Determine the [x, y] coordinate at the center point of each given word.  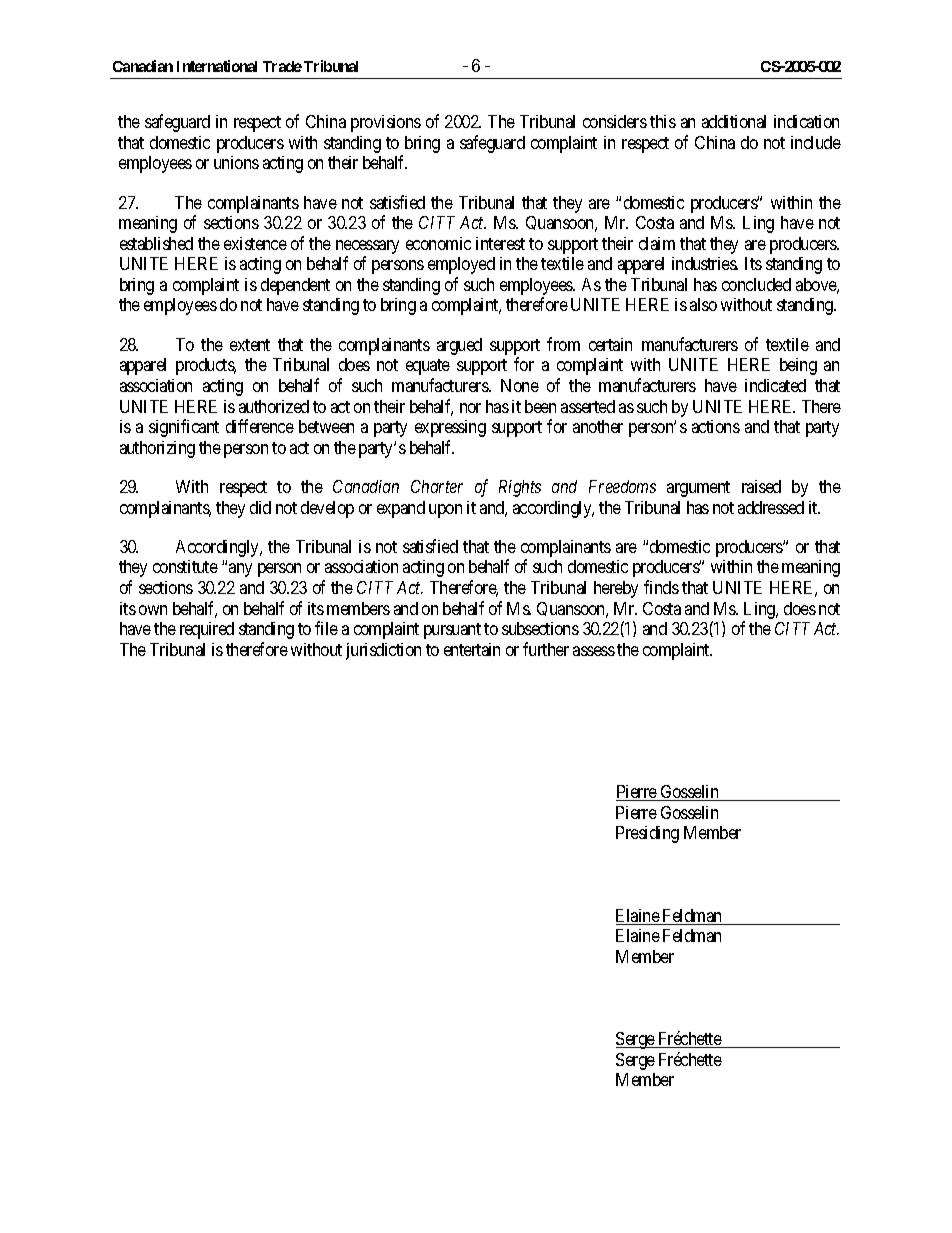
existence [255, 243]
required [207, 630]
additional [734, 121]
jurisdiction [383, 651]
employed [461, 265]
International [217, 66]
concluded [756, 284]
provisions [386, 123]
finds [661, 587]
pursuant [452, 631]
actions [716, 426]
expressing [450, 428]
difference [260, 426]
